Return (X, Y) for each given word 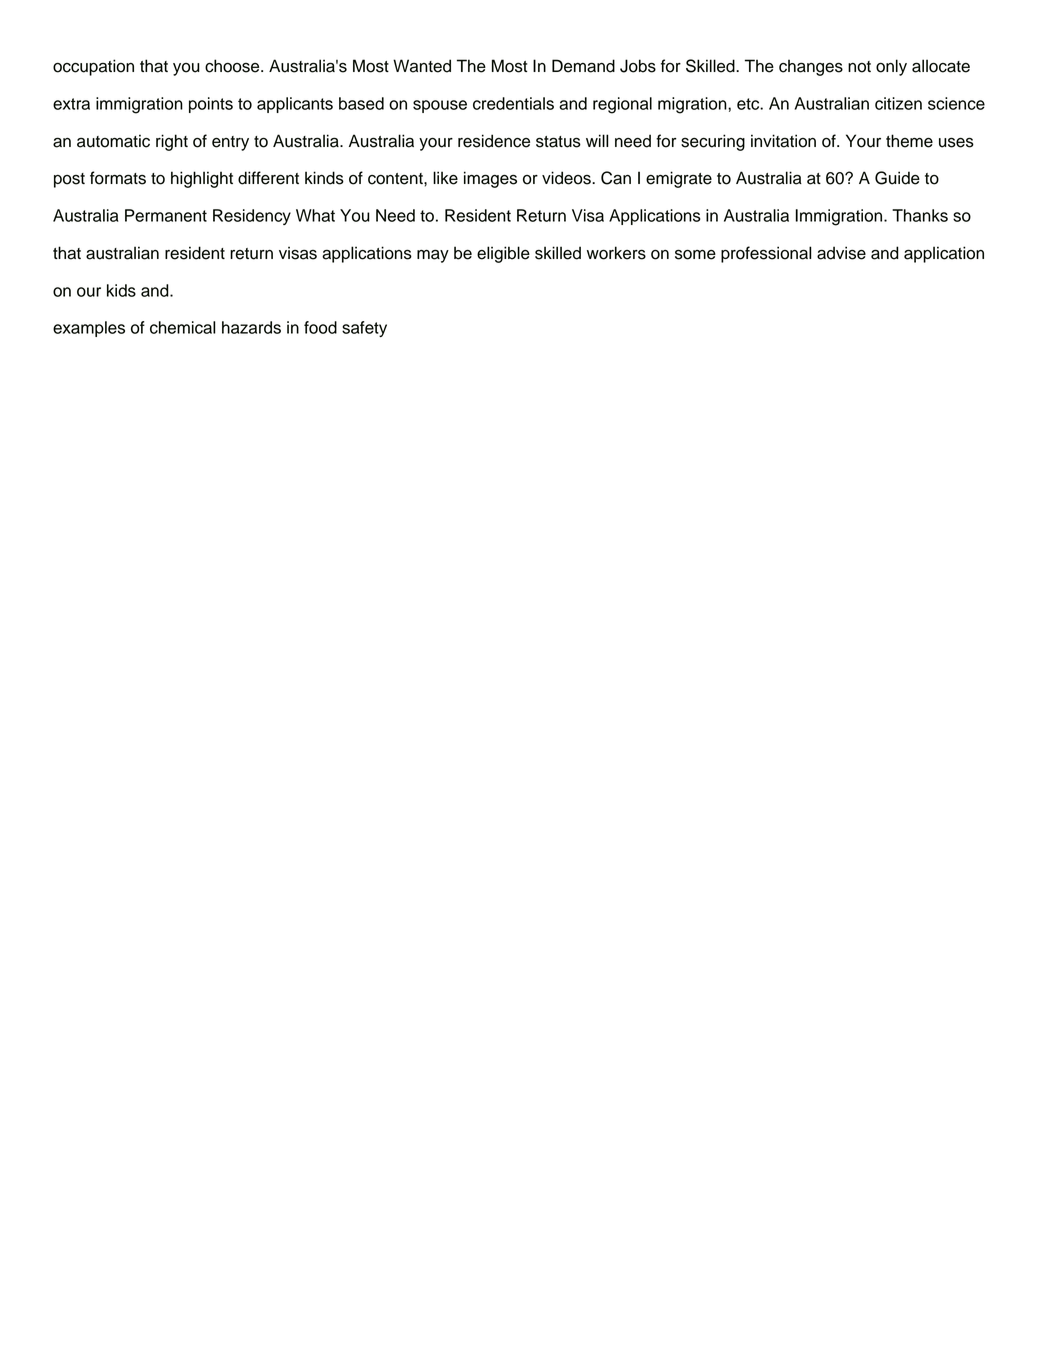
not (859, 67)
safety (364, 329)
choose (233, 66)
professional (766, 254)
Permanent (166, 215)
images (490, 179)
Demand (583, 66)
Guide (897, 178)
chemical (183, 327)
